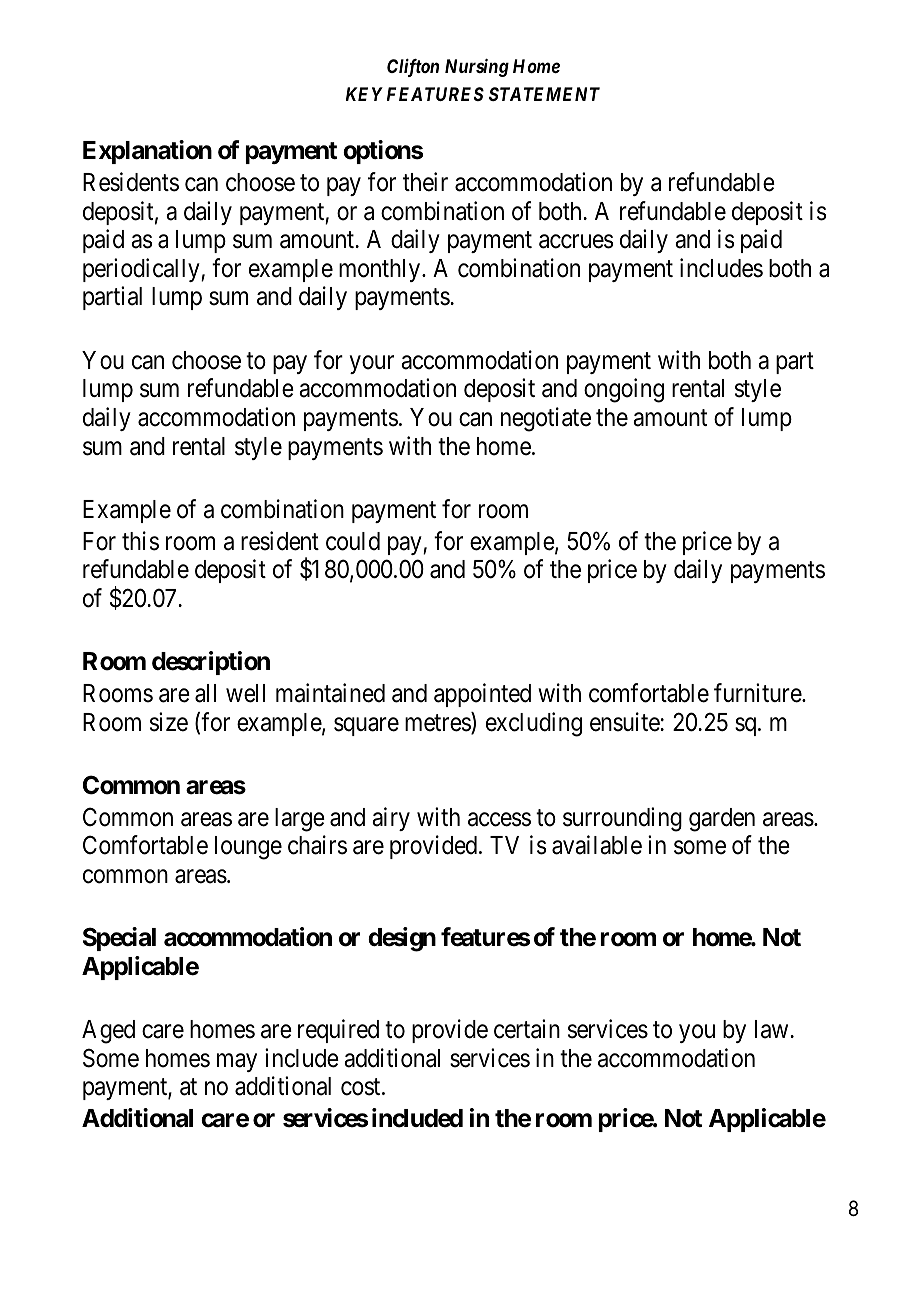  I want to click on airy, so click(391, 819).
